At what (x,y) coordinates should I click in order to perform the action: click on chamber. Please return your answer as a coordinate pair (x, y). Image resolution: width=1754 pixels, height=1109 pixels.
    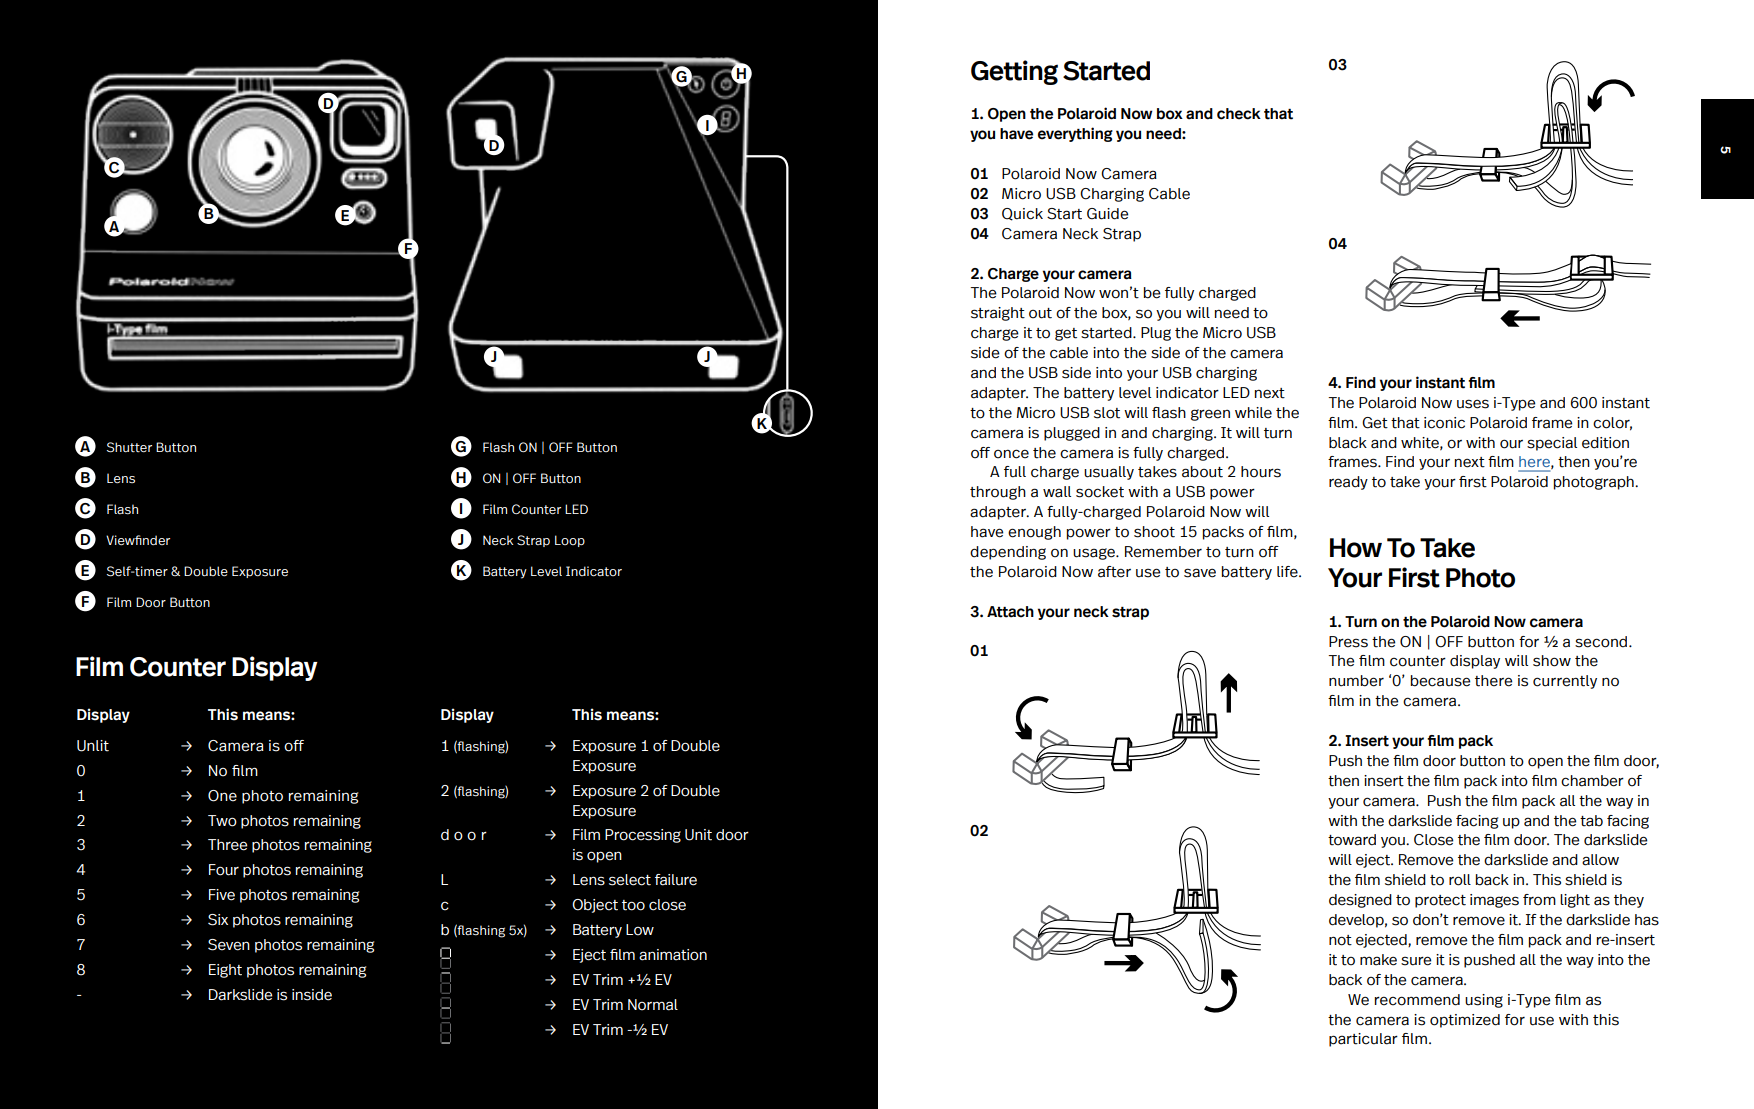
    Looking at the image, I should click on (1592, 781).
